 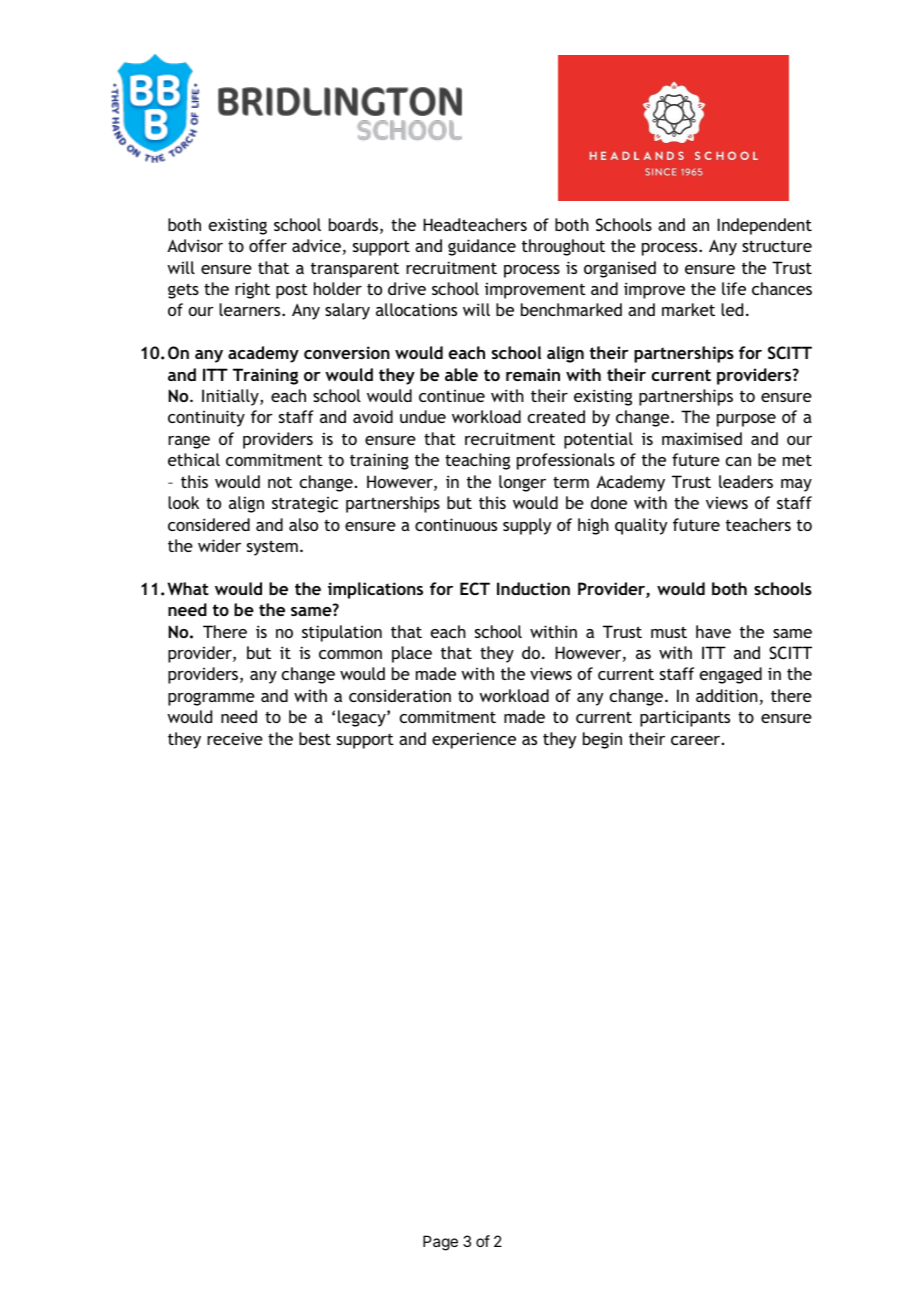 I want to click on offer, so click(x=268, y=245).
